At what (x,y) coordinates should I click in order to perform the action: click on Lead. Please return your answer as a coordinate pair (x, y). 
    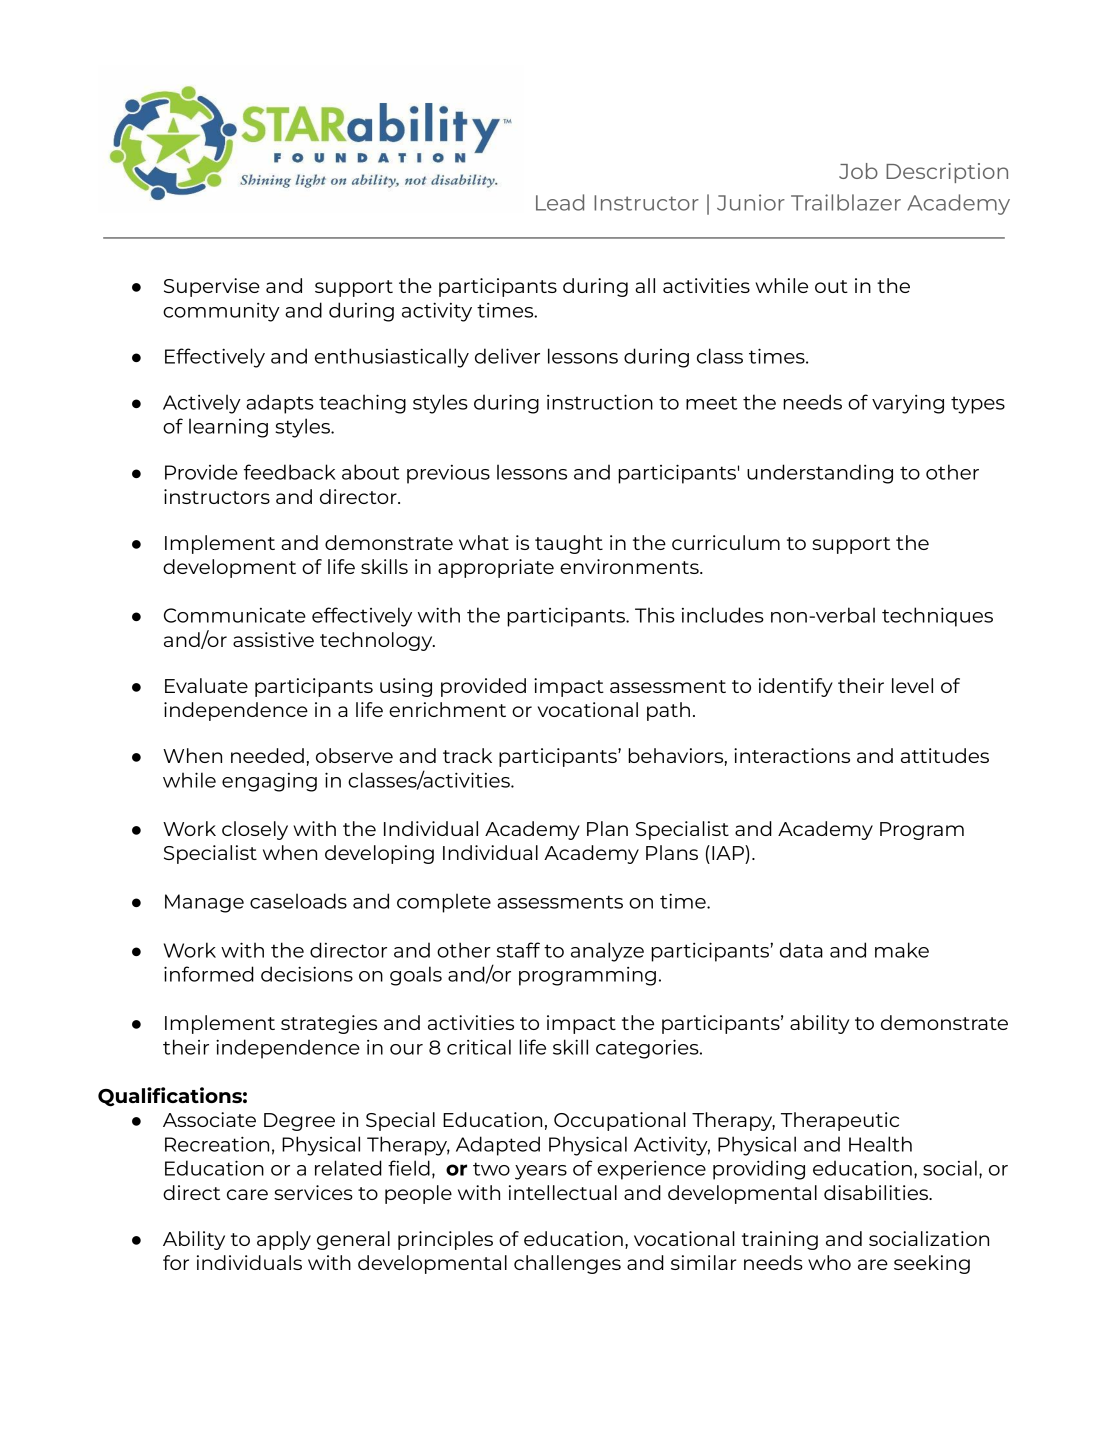
    Looking at the image, I should click on (560, 202).
